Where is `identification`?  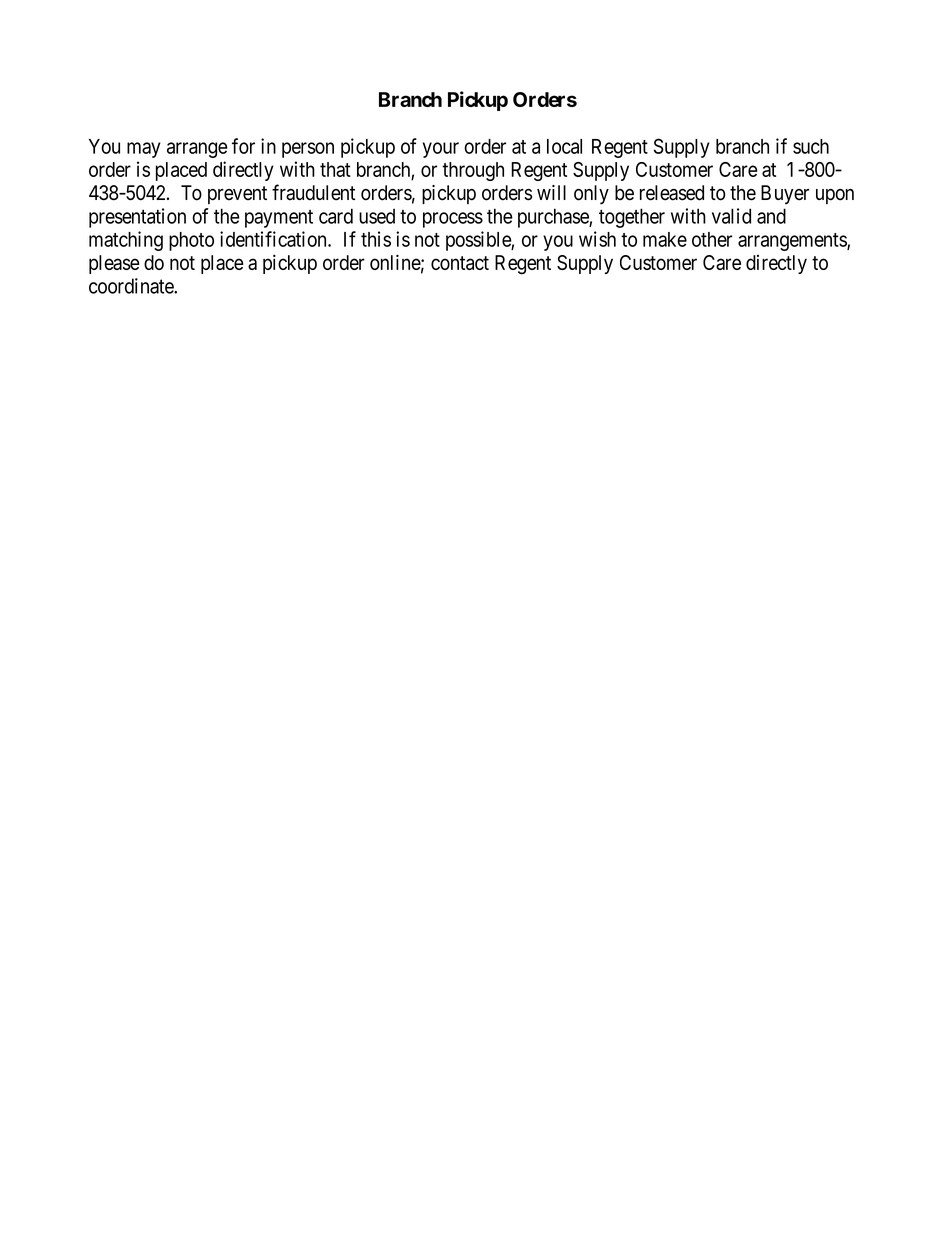
identification is located at coordinates (274, 239).
